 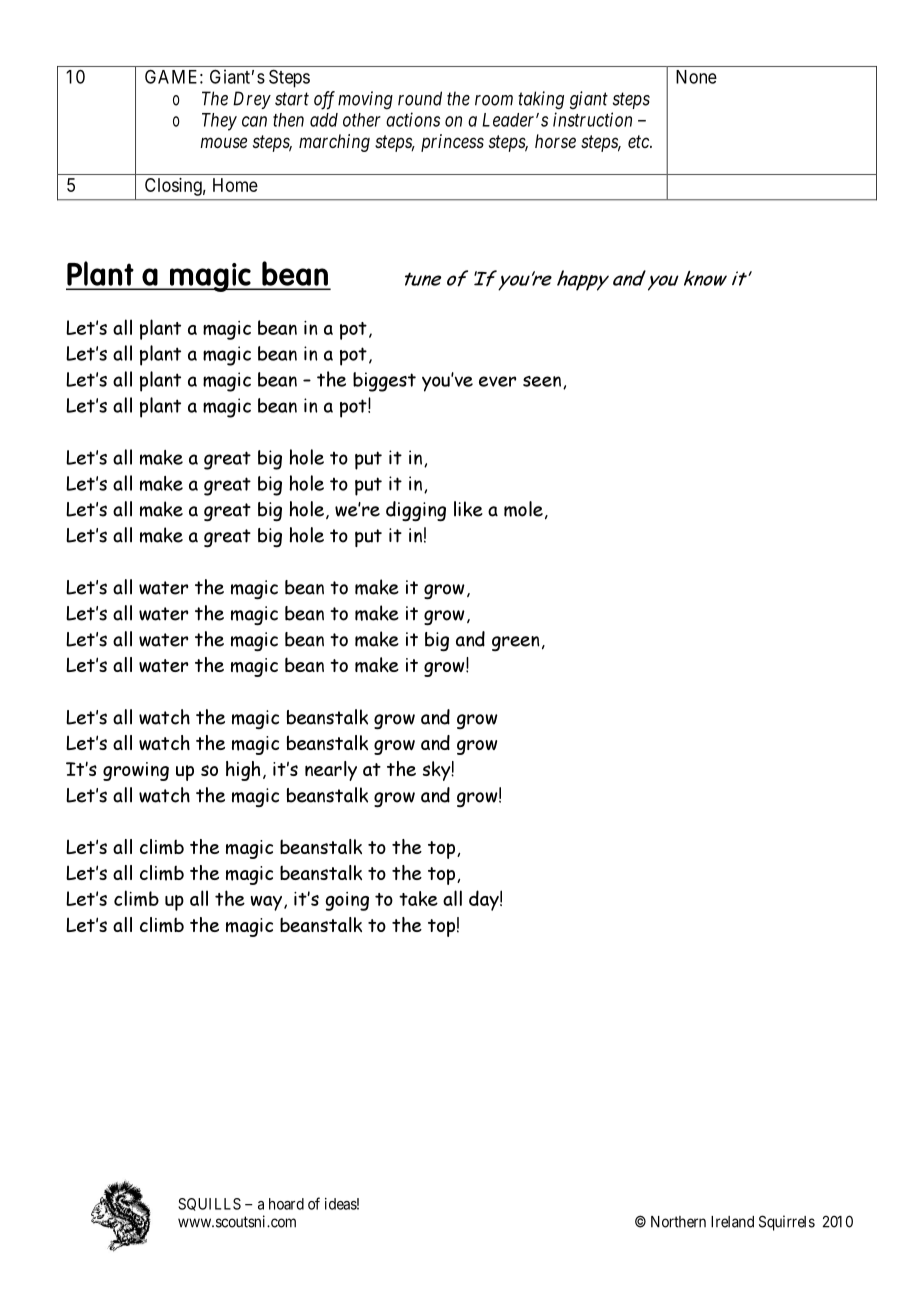 I want to click on take, so click(x=418, y=898).
